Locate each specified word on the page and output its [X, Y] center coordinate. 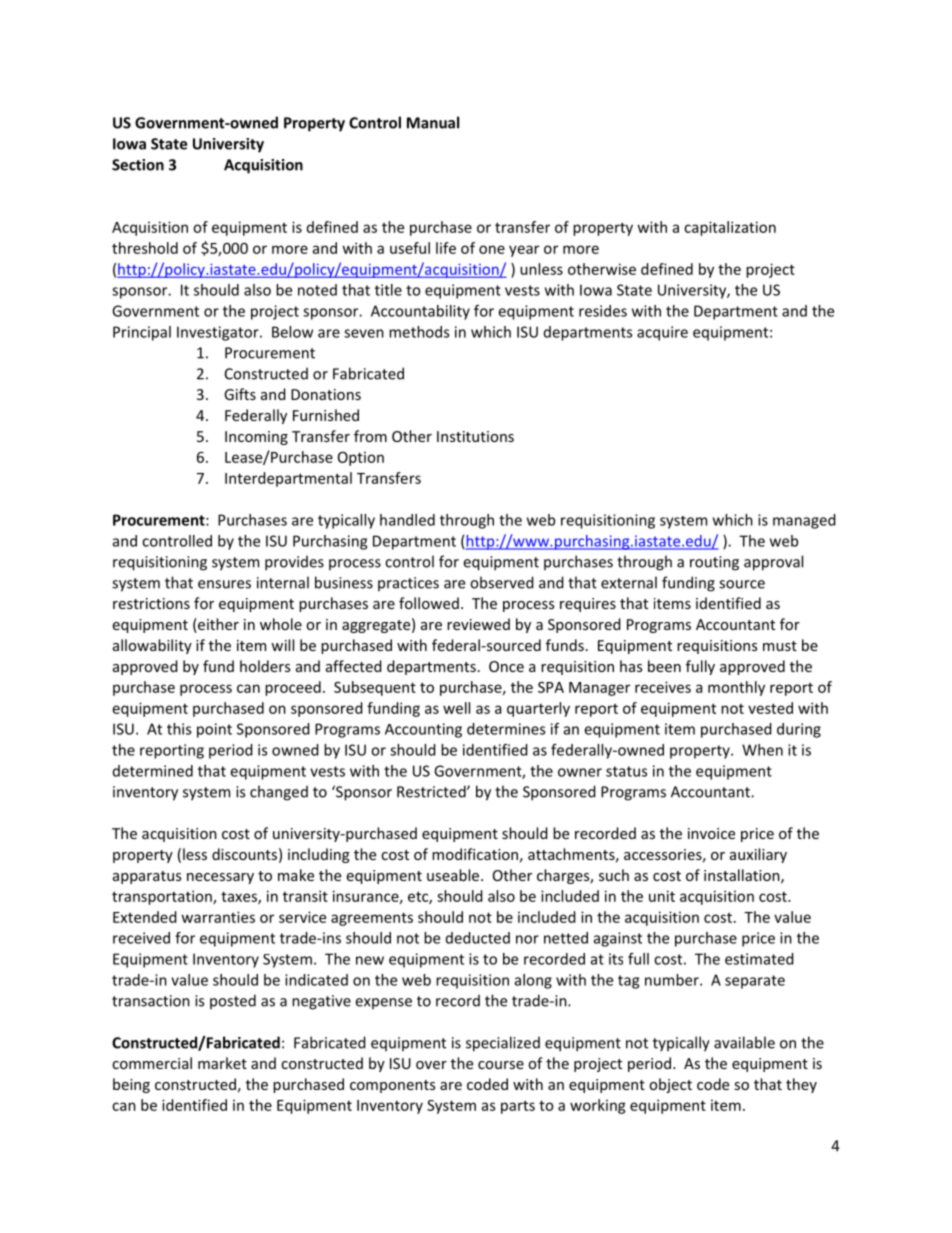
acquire [662, 333]
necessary [220, 878]
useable [453, 875]
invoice [711, 833]
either [217, 625]
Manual [433, 122]
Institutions [475, 436]
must [780, 646]
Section [138, 165]
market [222, 1063]
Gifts [240, 394]
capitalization [730, 228]
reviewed [478, 624]
